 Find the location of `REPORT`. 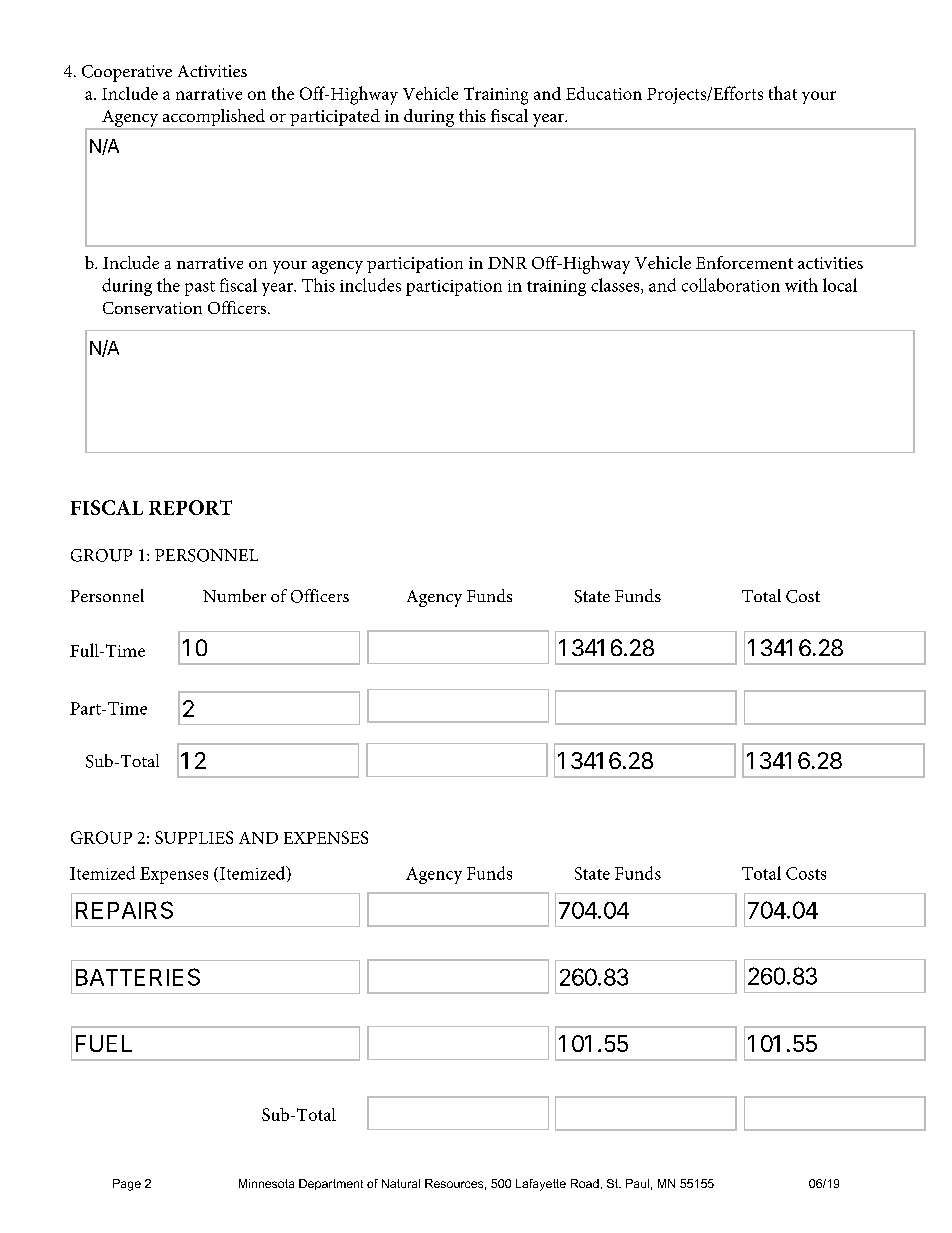

REPORT is located at coordinates (190, 507).
